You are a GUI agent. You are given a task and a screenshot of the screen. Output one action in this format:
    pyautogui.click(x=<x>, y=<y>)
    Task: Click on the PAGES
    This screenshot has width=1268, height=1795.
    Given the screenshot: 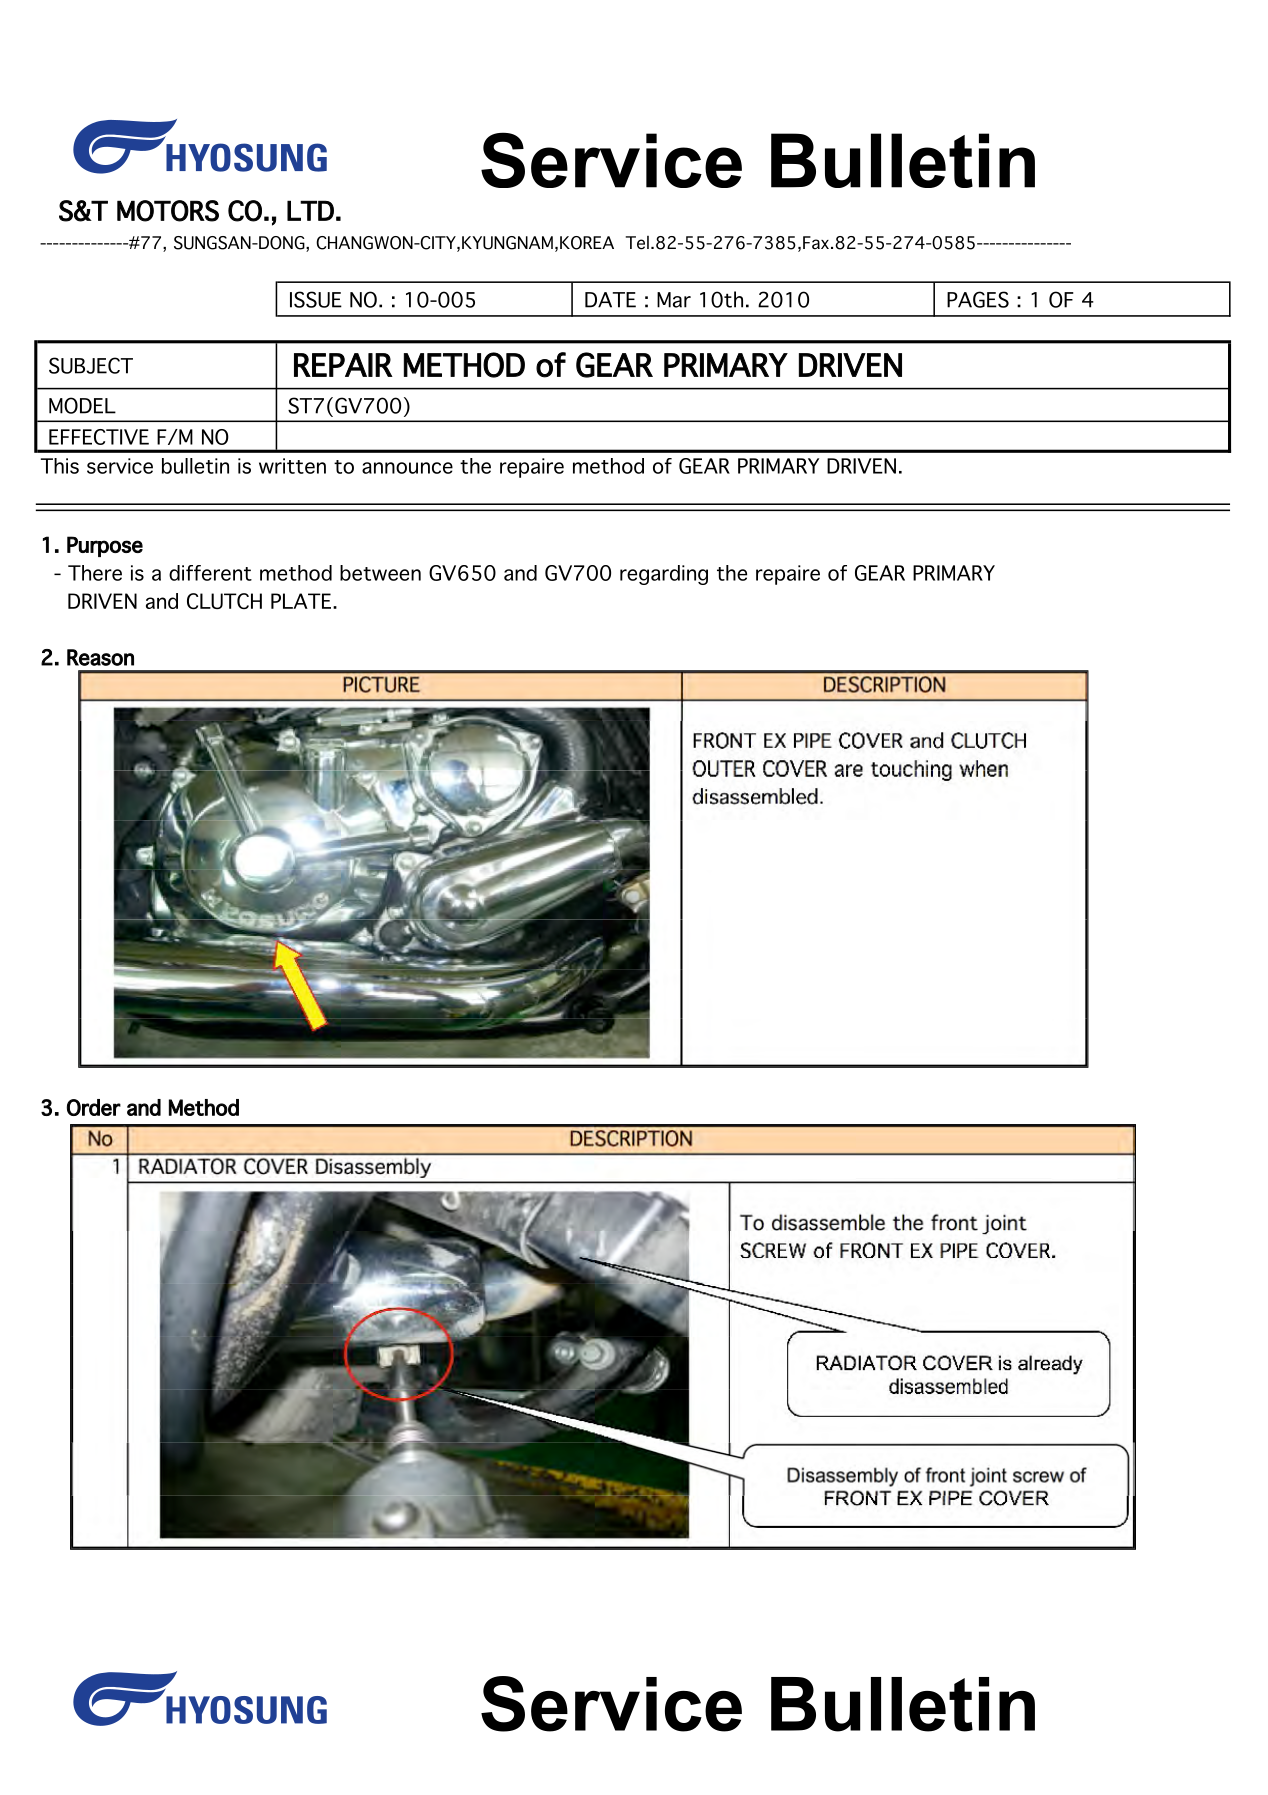 What is the action you would take?
    pyautogui.click(x=978, y=299)
